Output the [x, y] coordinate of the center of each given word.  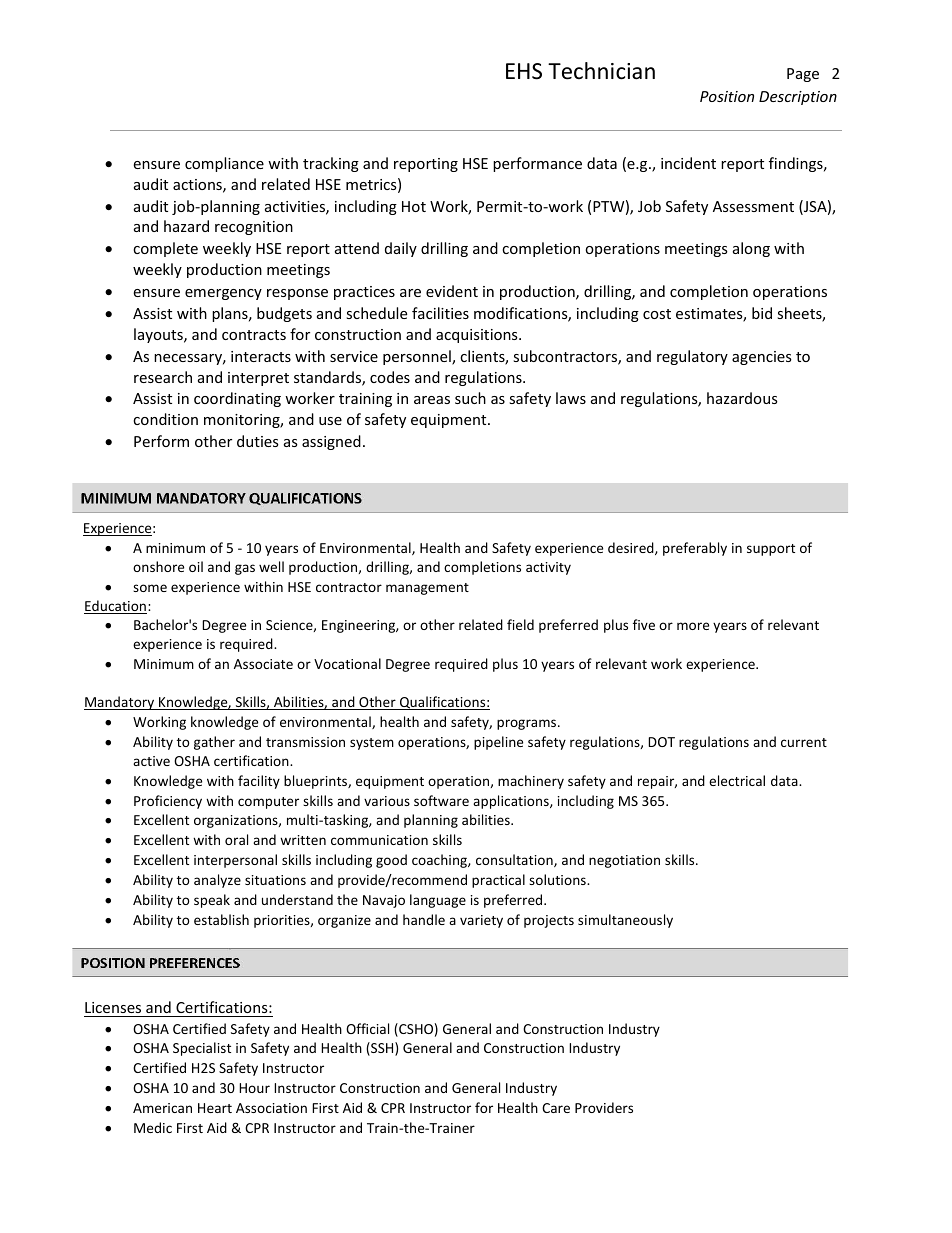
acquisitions [478, 336]
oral [236, 839]
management [427, 589]
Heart [215, 1108]
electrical [737, 780]
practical [498, 881]
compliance [224, 164]
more [693, 626]
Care [556, 1108]
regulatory [692, 357]
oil [196, 566]
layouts [159, 335]
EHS [524, 71]
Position [727, 96]
